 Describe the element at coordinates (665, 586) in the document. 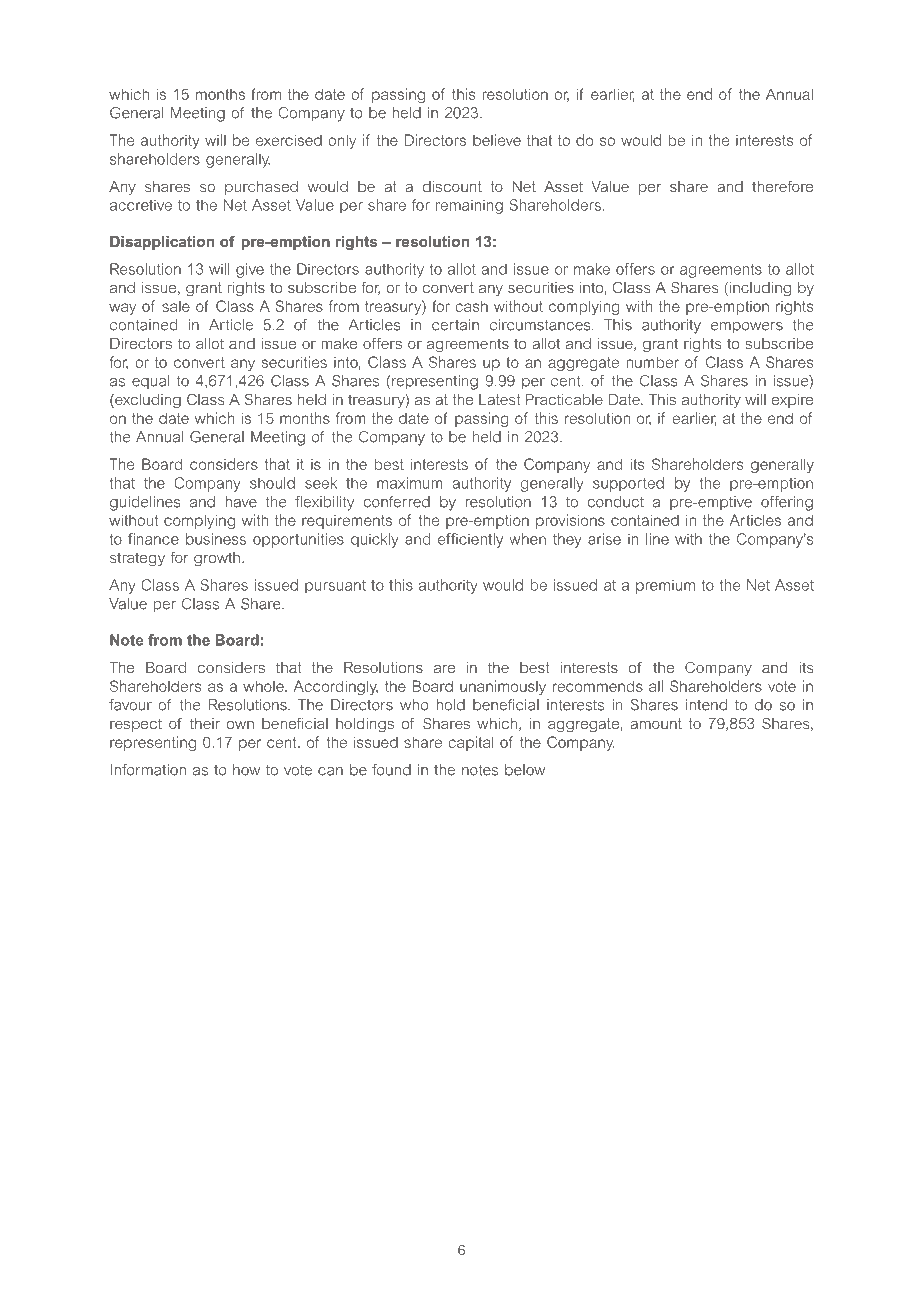

I see `premium` at that location.
